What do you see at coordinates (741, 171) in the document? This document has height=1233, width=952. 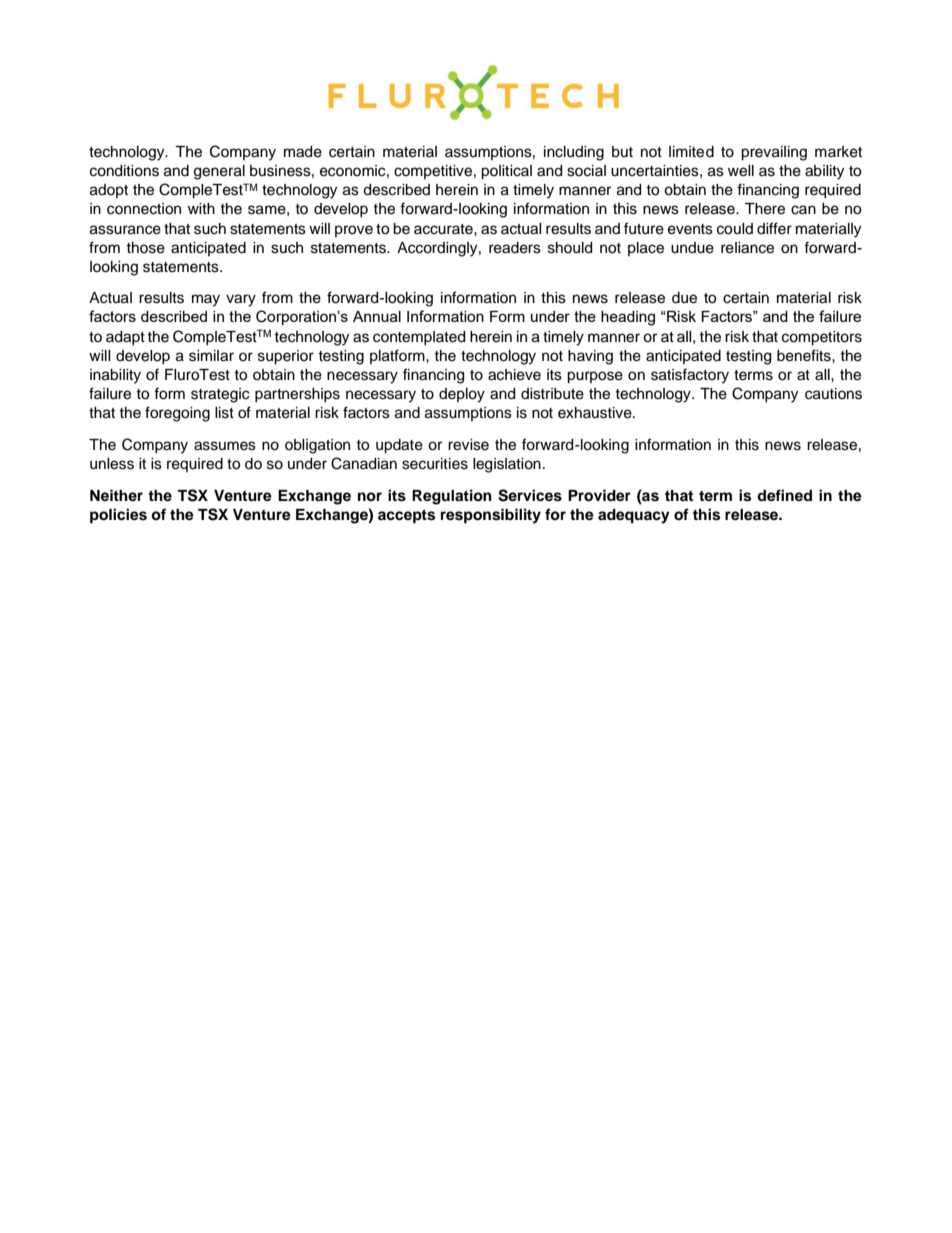 I see `well` at bounding box center [741, 171].
